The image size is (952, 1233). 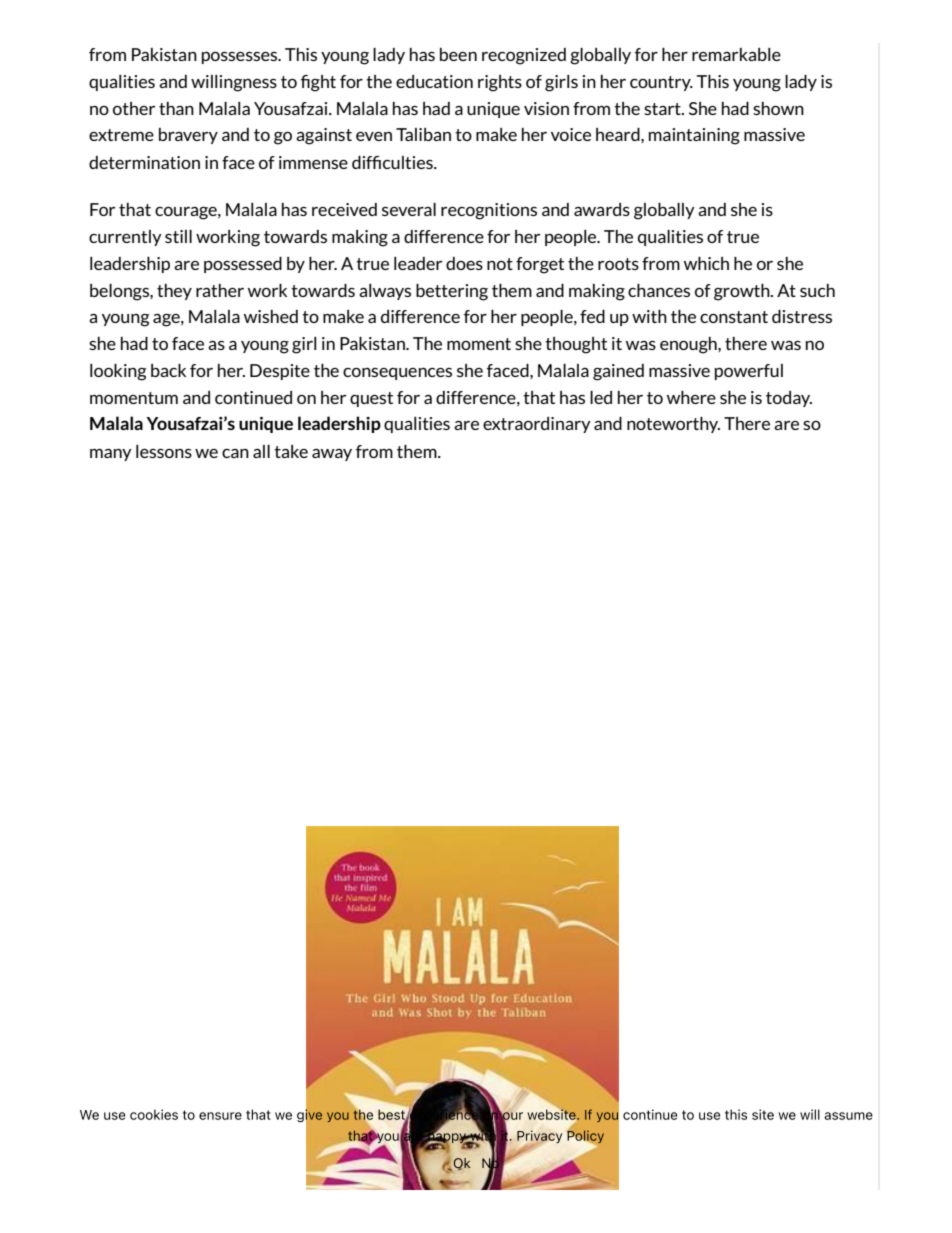 What do you see at coordinates (673, 425) in the document?
I see `noteworthy` at bounding box center [673, 425].
